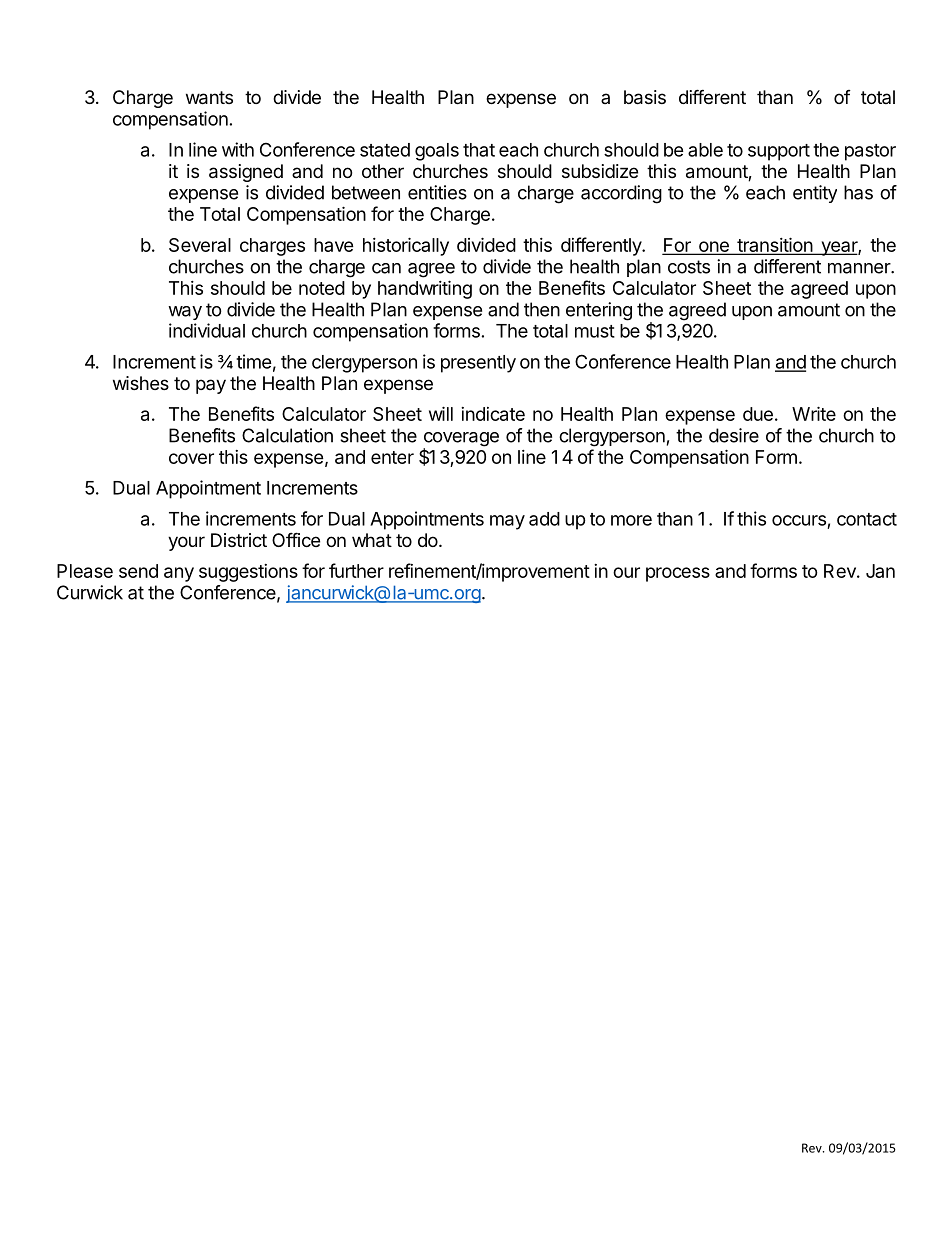 This image has width=952, height=1233. I want to click on support, so click(779, 152).
